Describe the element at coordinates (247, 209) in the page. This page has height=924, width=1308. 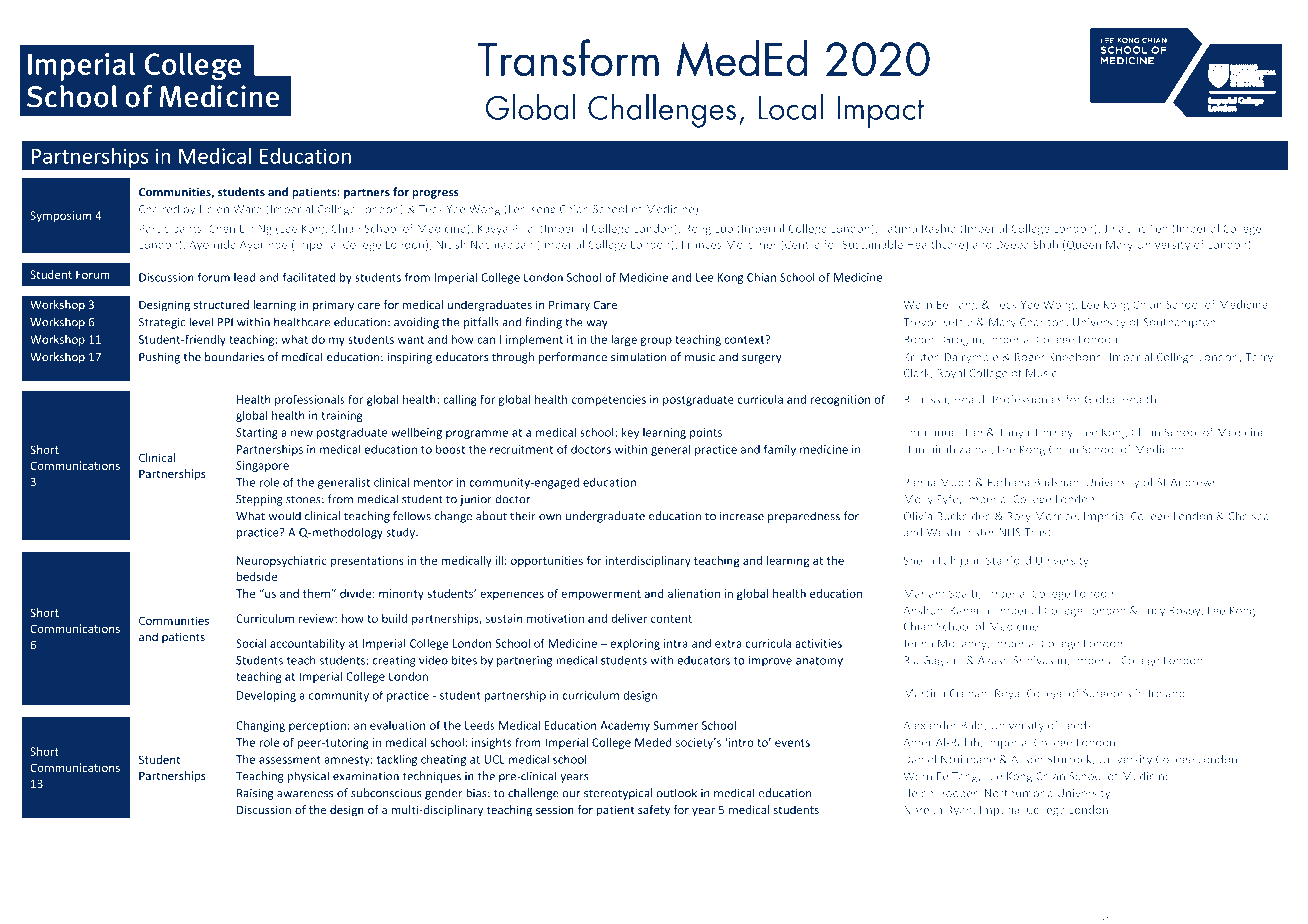
I see `Ward` at that location.
